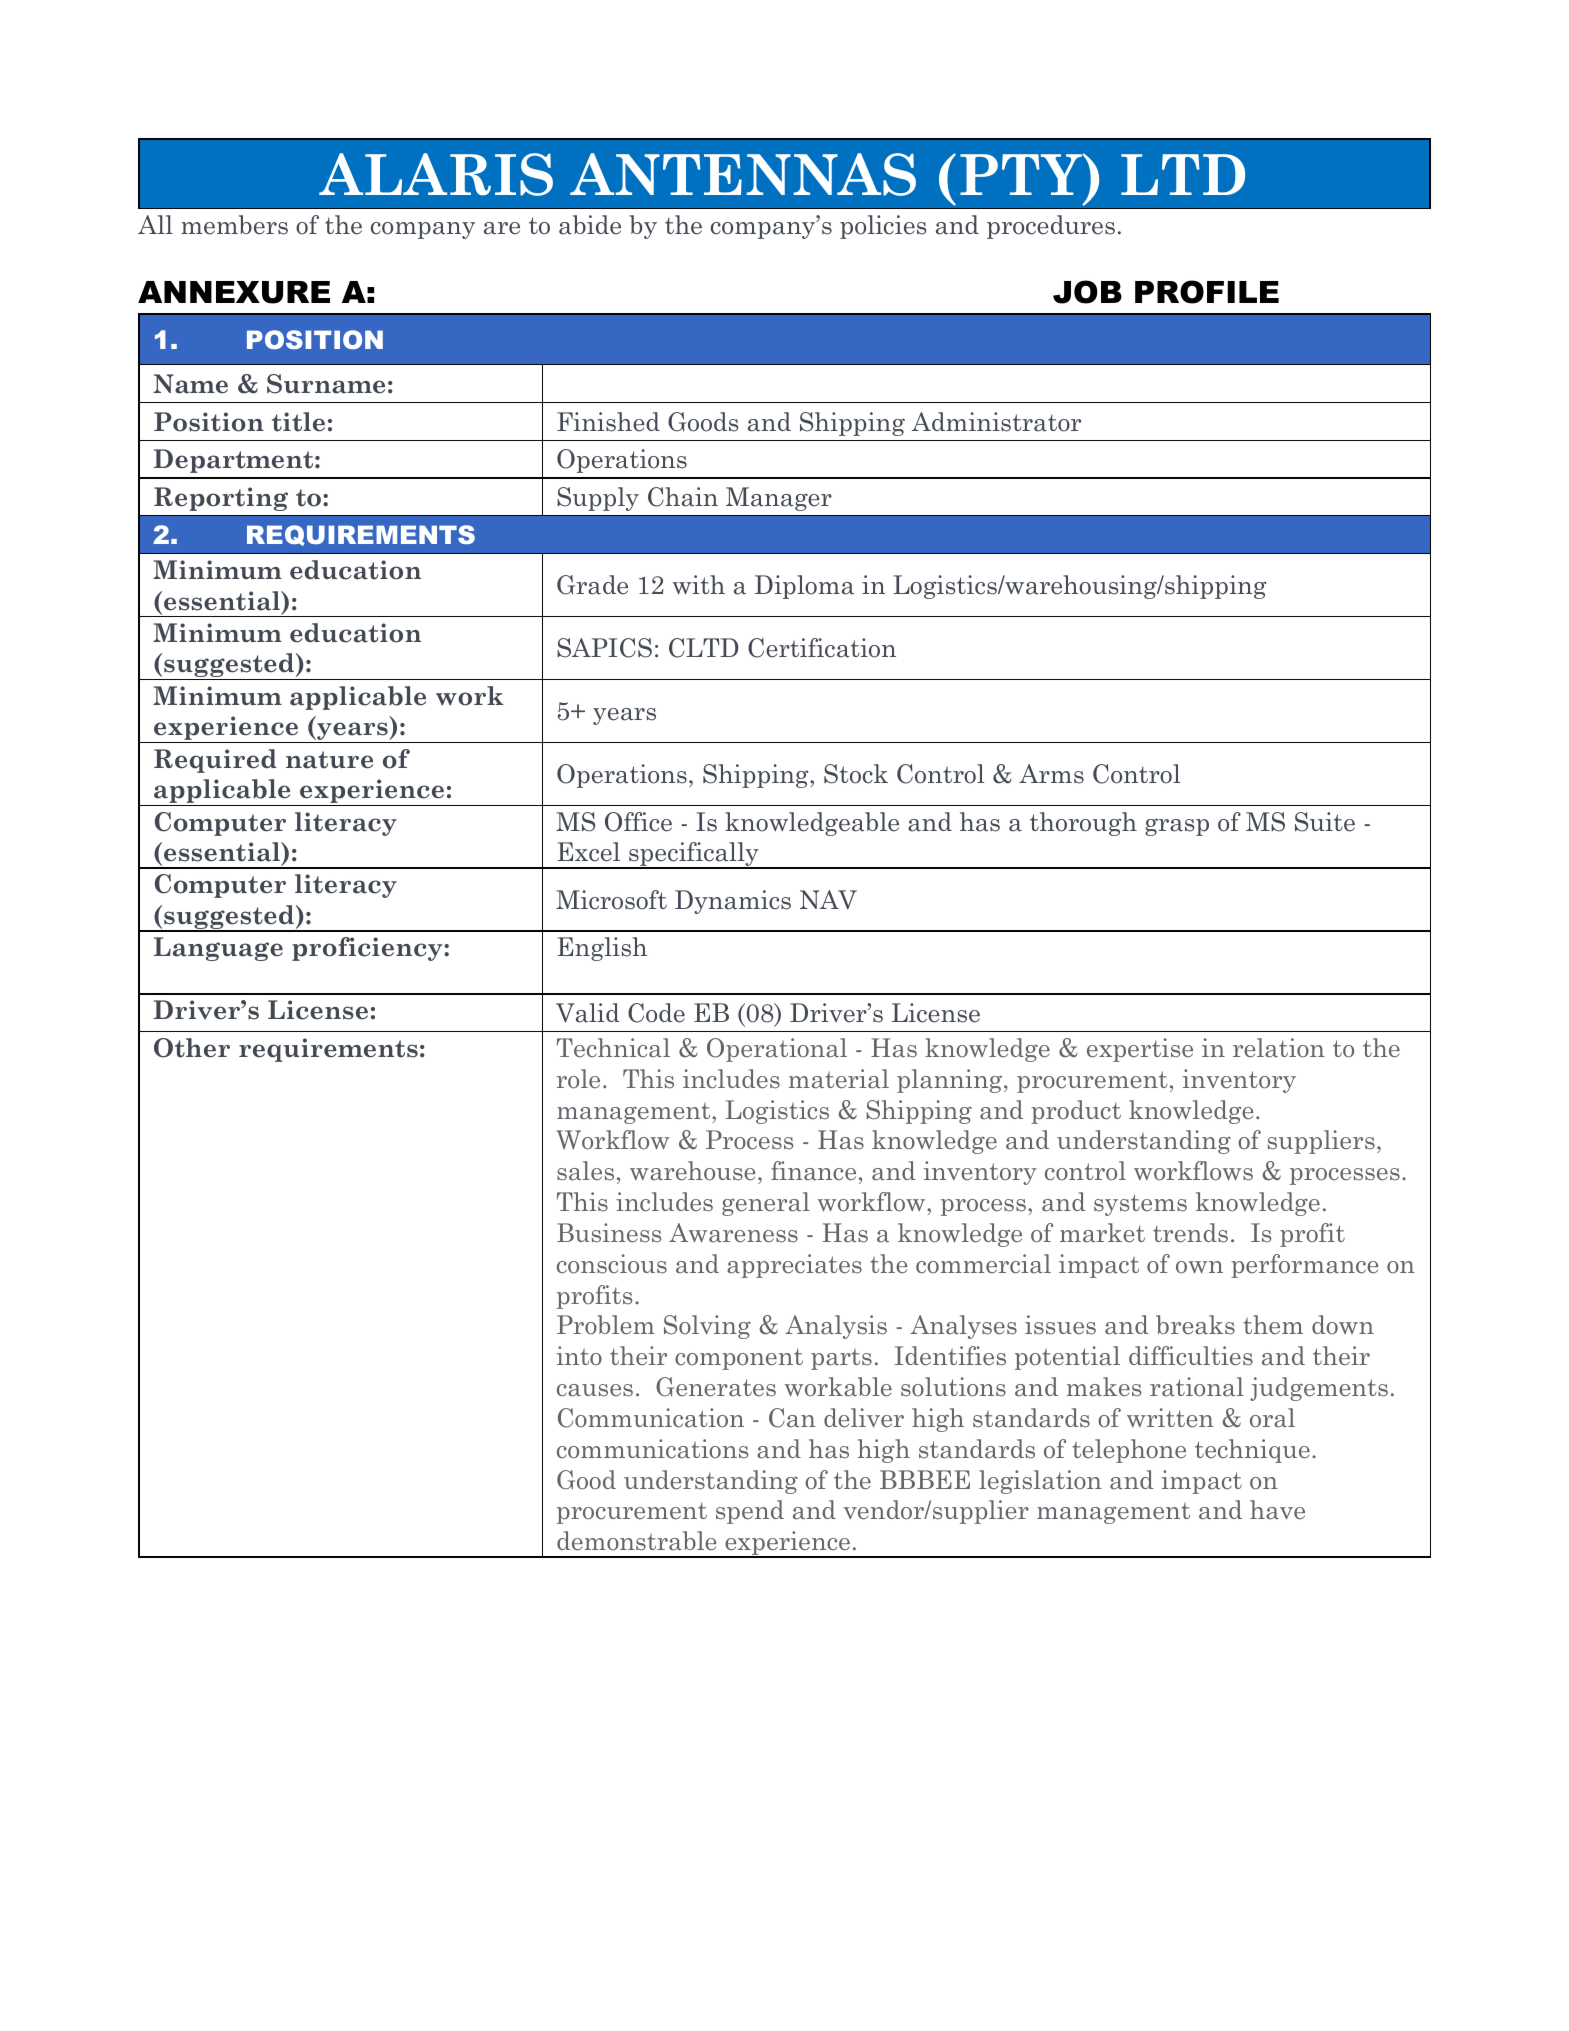  Describe the element at coordinates (694, 855) in the screenshot. I see `specifically` at that location.
